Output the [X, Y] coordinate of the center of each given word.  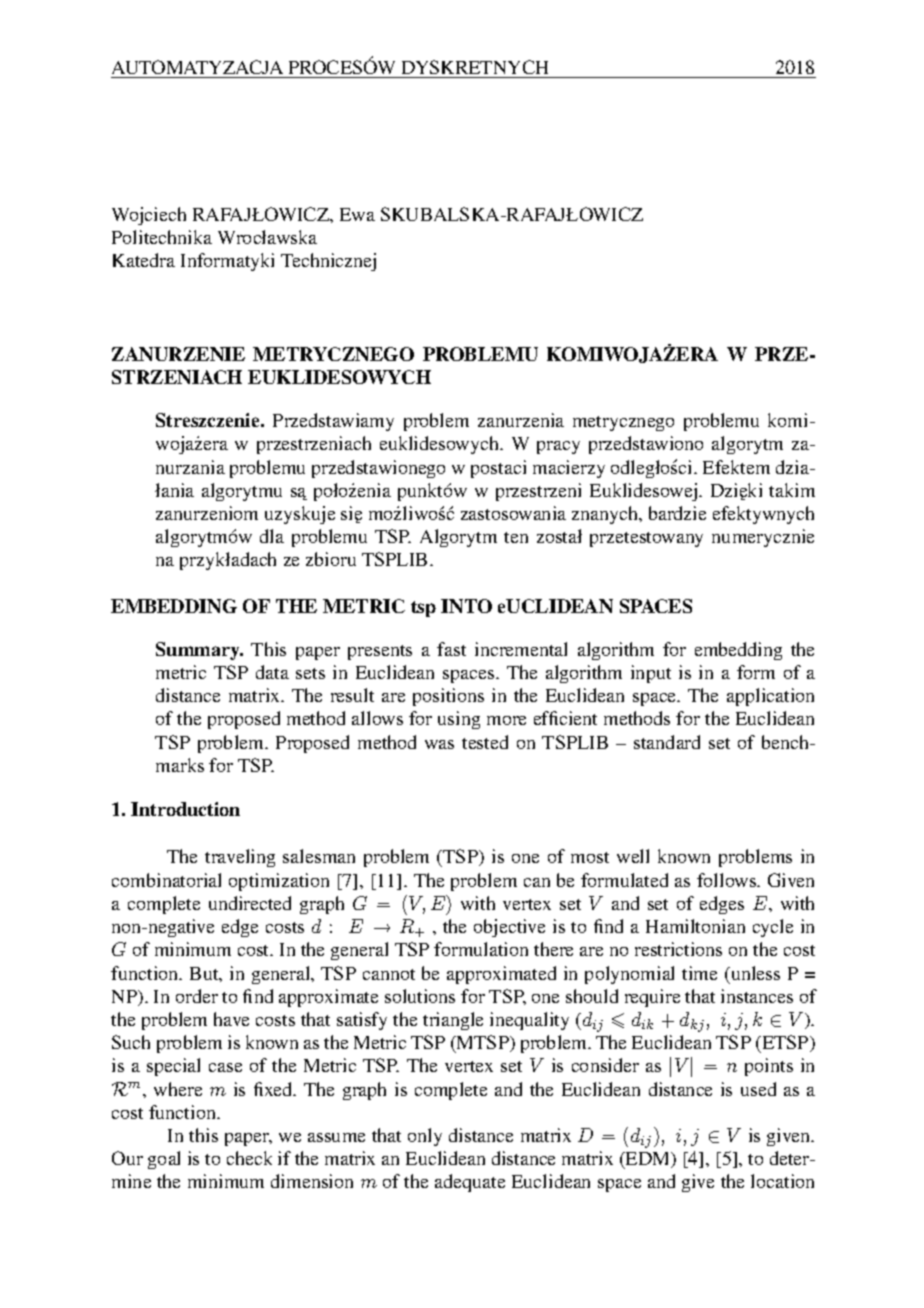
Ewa [357, 214]
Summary [199, 651]
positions [448, 697]
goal [164, 1160]
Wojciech [149, 216]
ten [516, 537]
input [651, 674]
